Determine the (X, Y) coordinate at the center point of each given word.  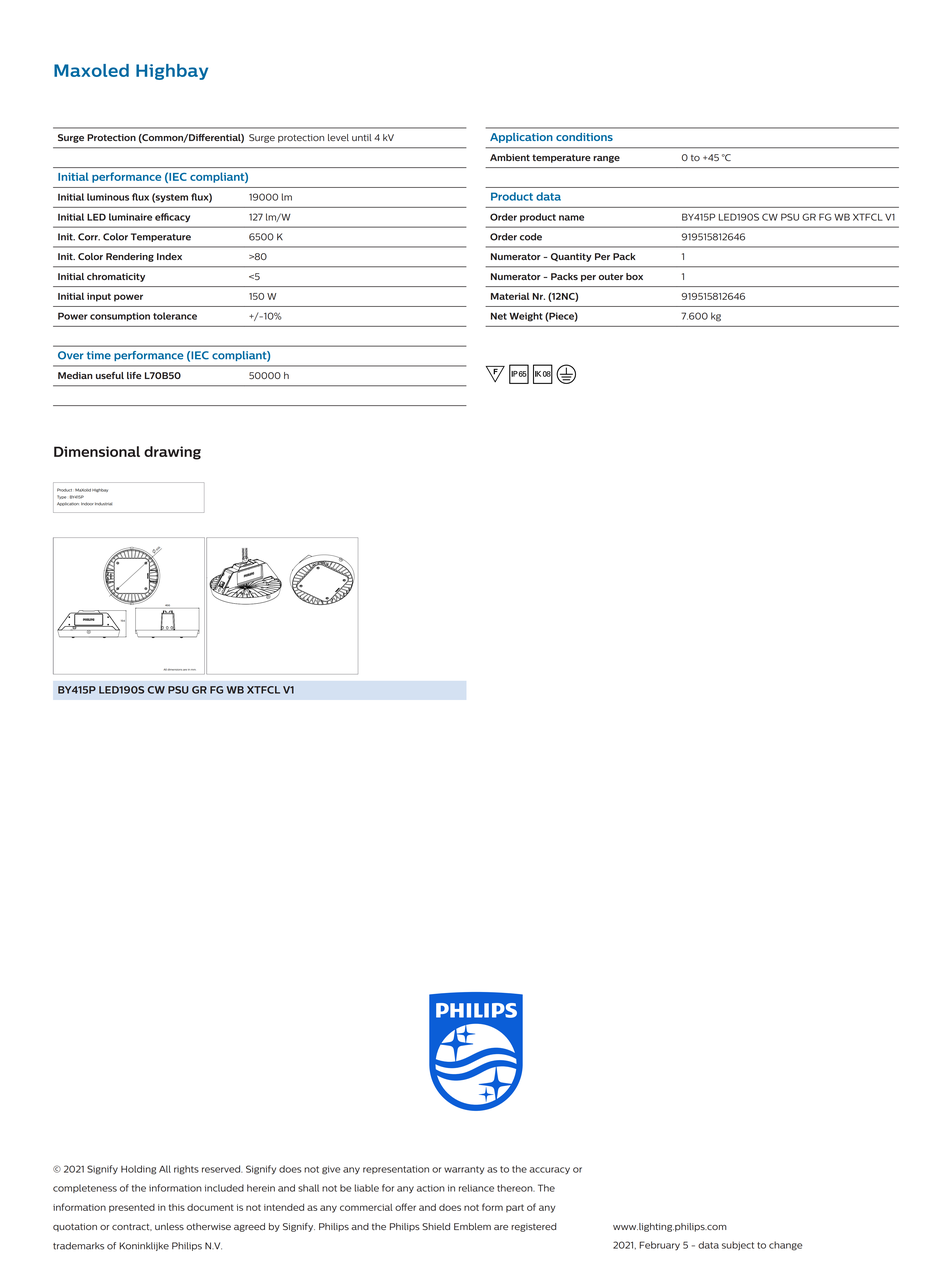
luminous (108, 197)
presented (132, 1208)
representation (396, 1170)
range (606, 159)
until (361, 137)
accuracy (549, 1171)
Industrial (103, 504)
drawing (172, 453)
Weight (526, 317)
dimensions (175, 669)
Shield (436, 1226)
